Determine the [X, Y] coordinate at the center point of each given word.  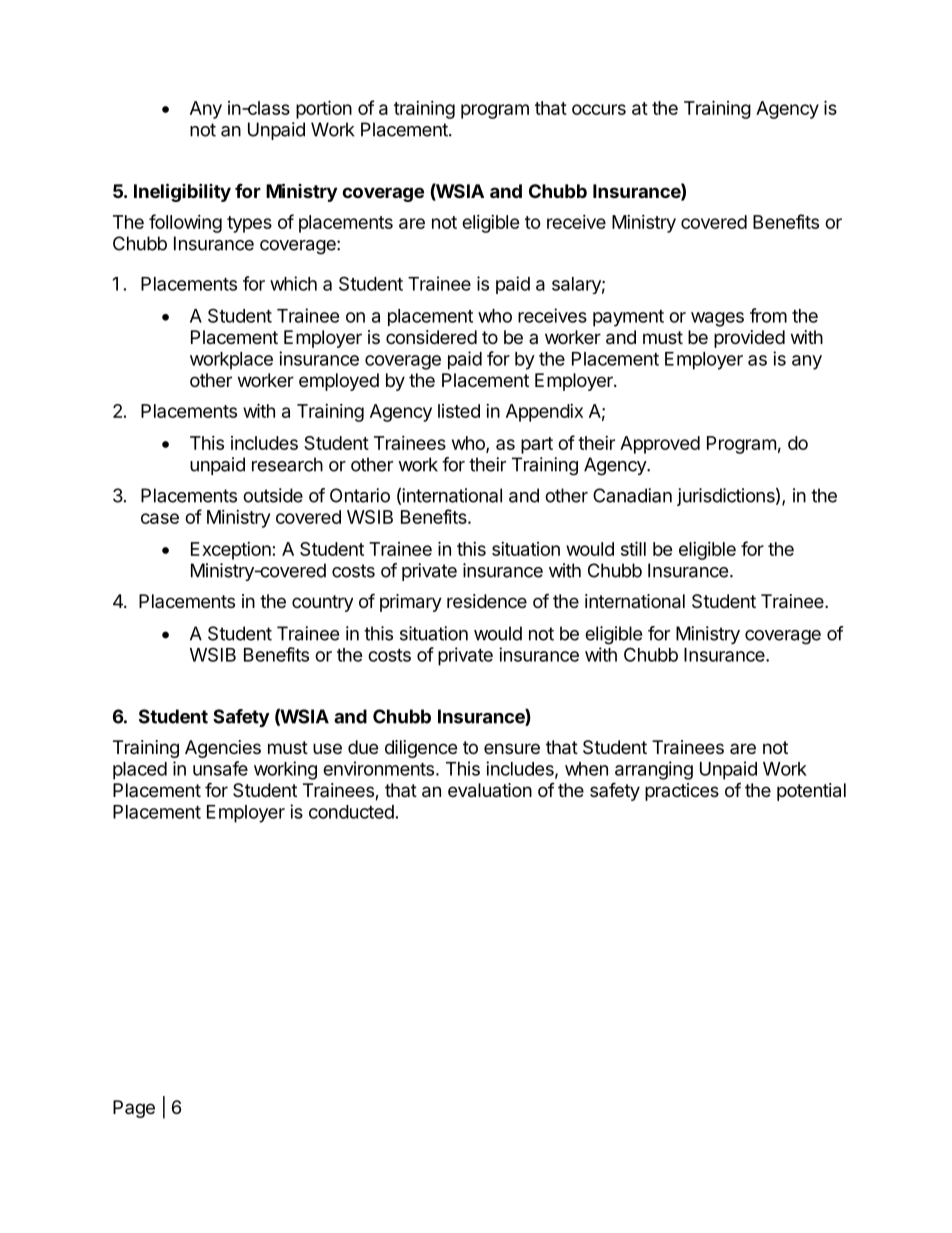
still [633, 548]
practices [682, 792]
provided [749, 339]
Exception [231, 551]
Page [134, 1109]
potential [811, 792]
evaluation [490, 790]
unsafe [220, 768]
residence [487, 601]
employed [339, 382]
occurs [599, 109]
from [768, 315]
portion [324, 109]
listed [459, 411]
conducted [351, 812]
